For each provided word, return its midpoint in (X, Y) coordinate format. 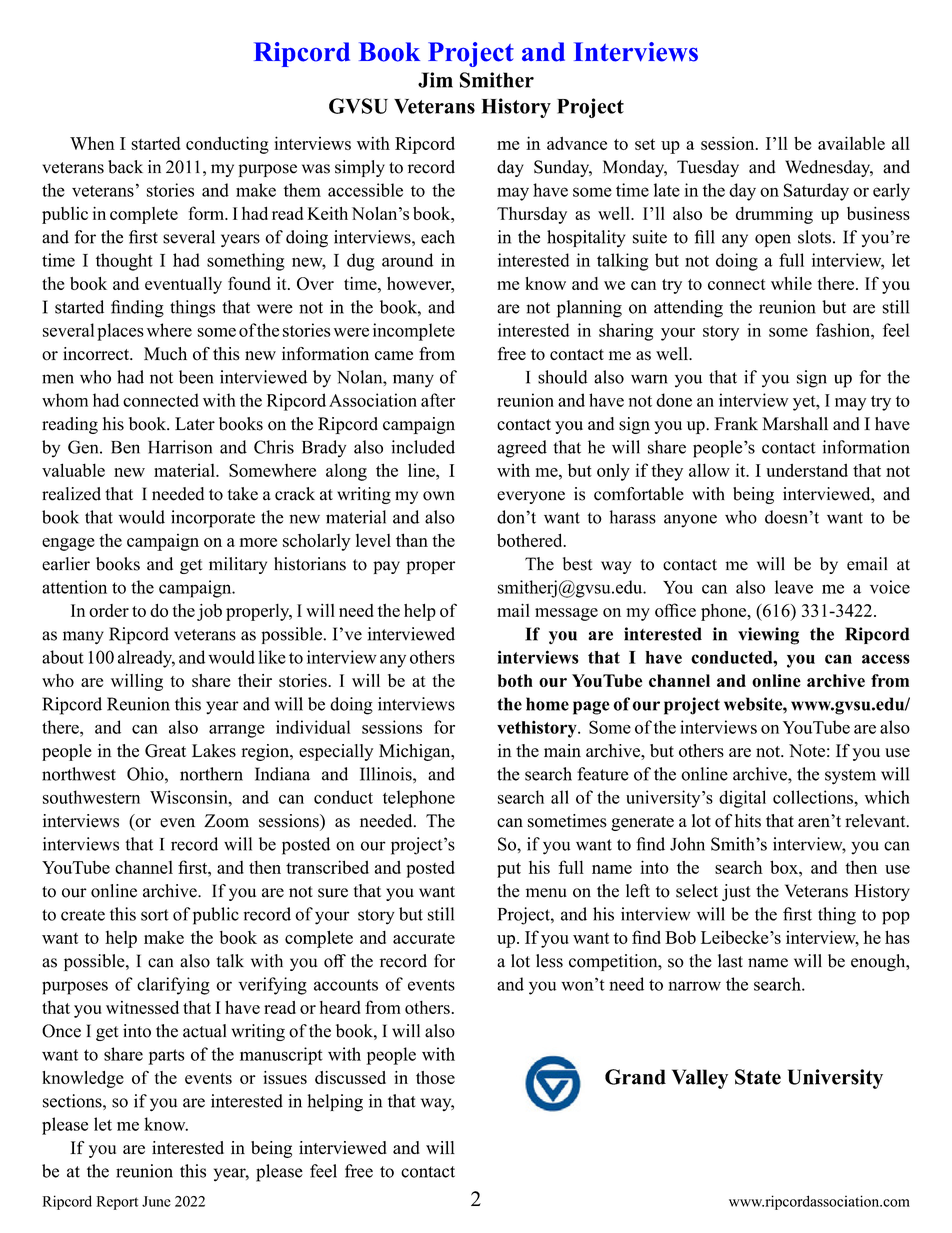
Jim (435, 80)
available (851, 143)
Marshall (795, 424)
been (196, 377)
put (509, 870)
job (209, 612)
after (438, 400)
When (92, 143)
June (156, 1201)
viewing (768, 636)
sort (155, 915)
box (785, 867)
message (566, 614)
